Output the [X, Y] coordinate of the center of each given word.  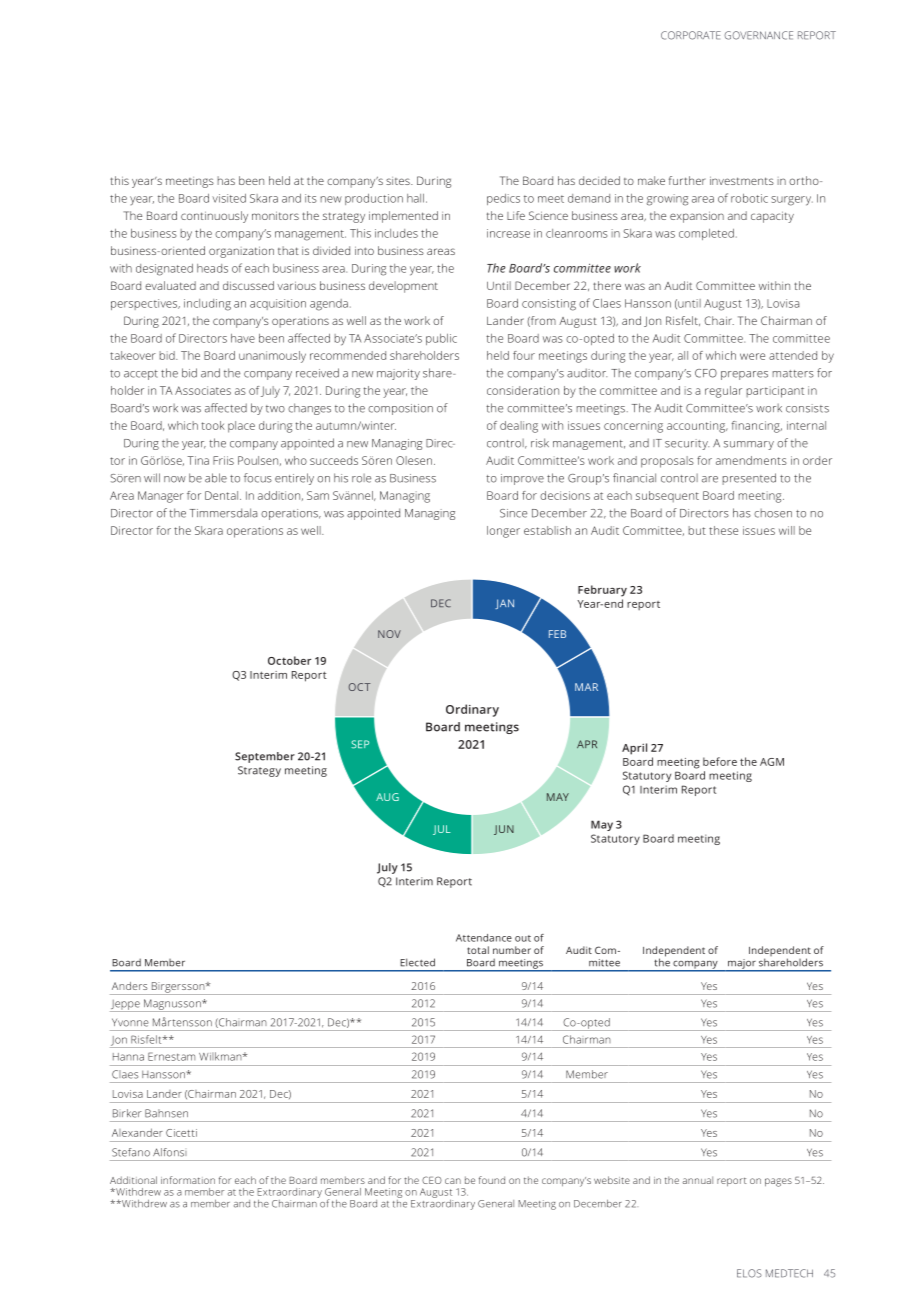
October [289, 660]
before [720, 761]
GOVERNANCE [758, 35]
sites [399, 181]
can [453, 1181]
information [188, 1180]
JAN [504, 604]
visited [229, 198]
